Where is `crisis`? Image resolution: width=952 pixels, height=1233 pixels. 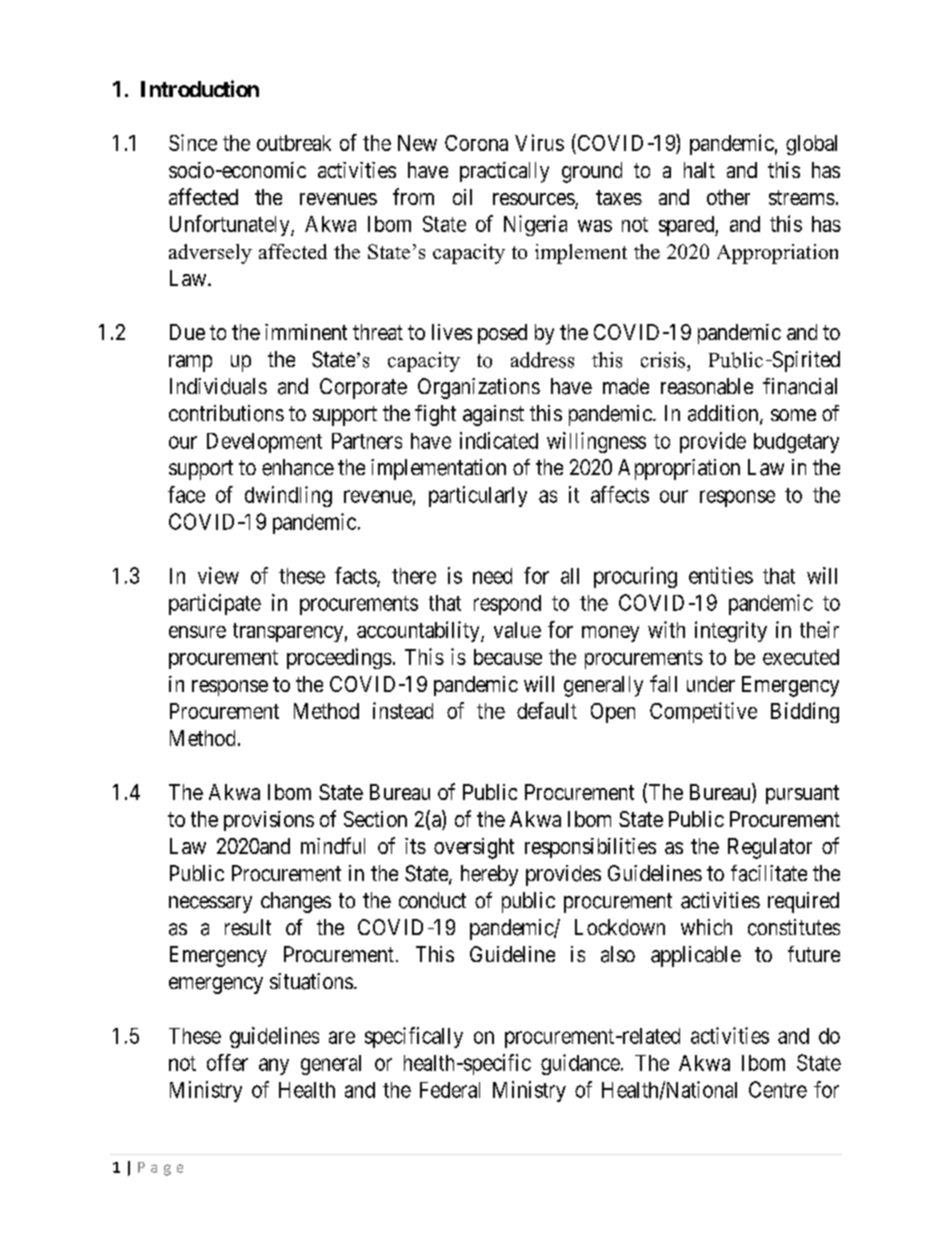 crisis is located at coordinates (664, 360).
